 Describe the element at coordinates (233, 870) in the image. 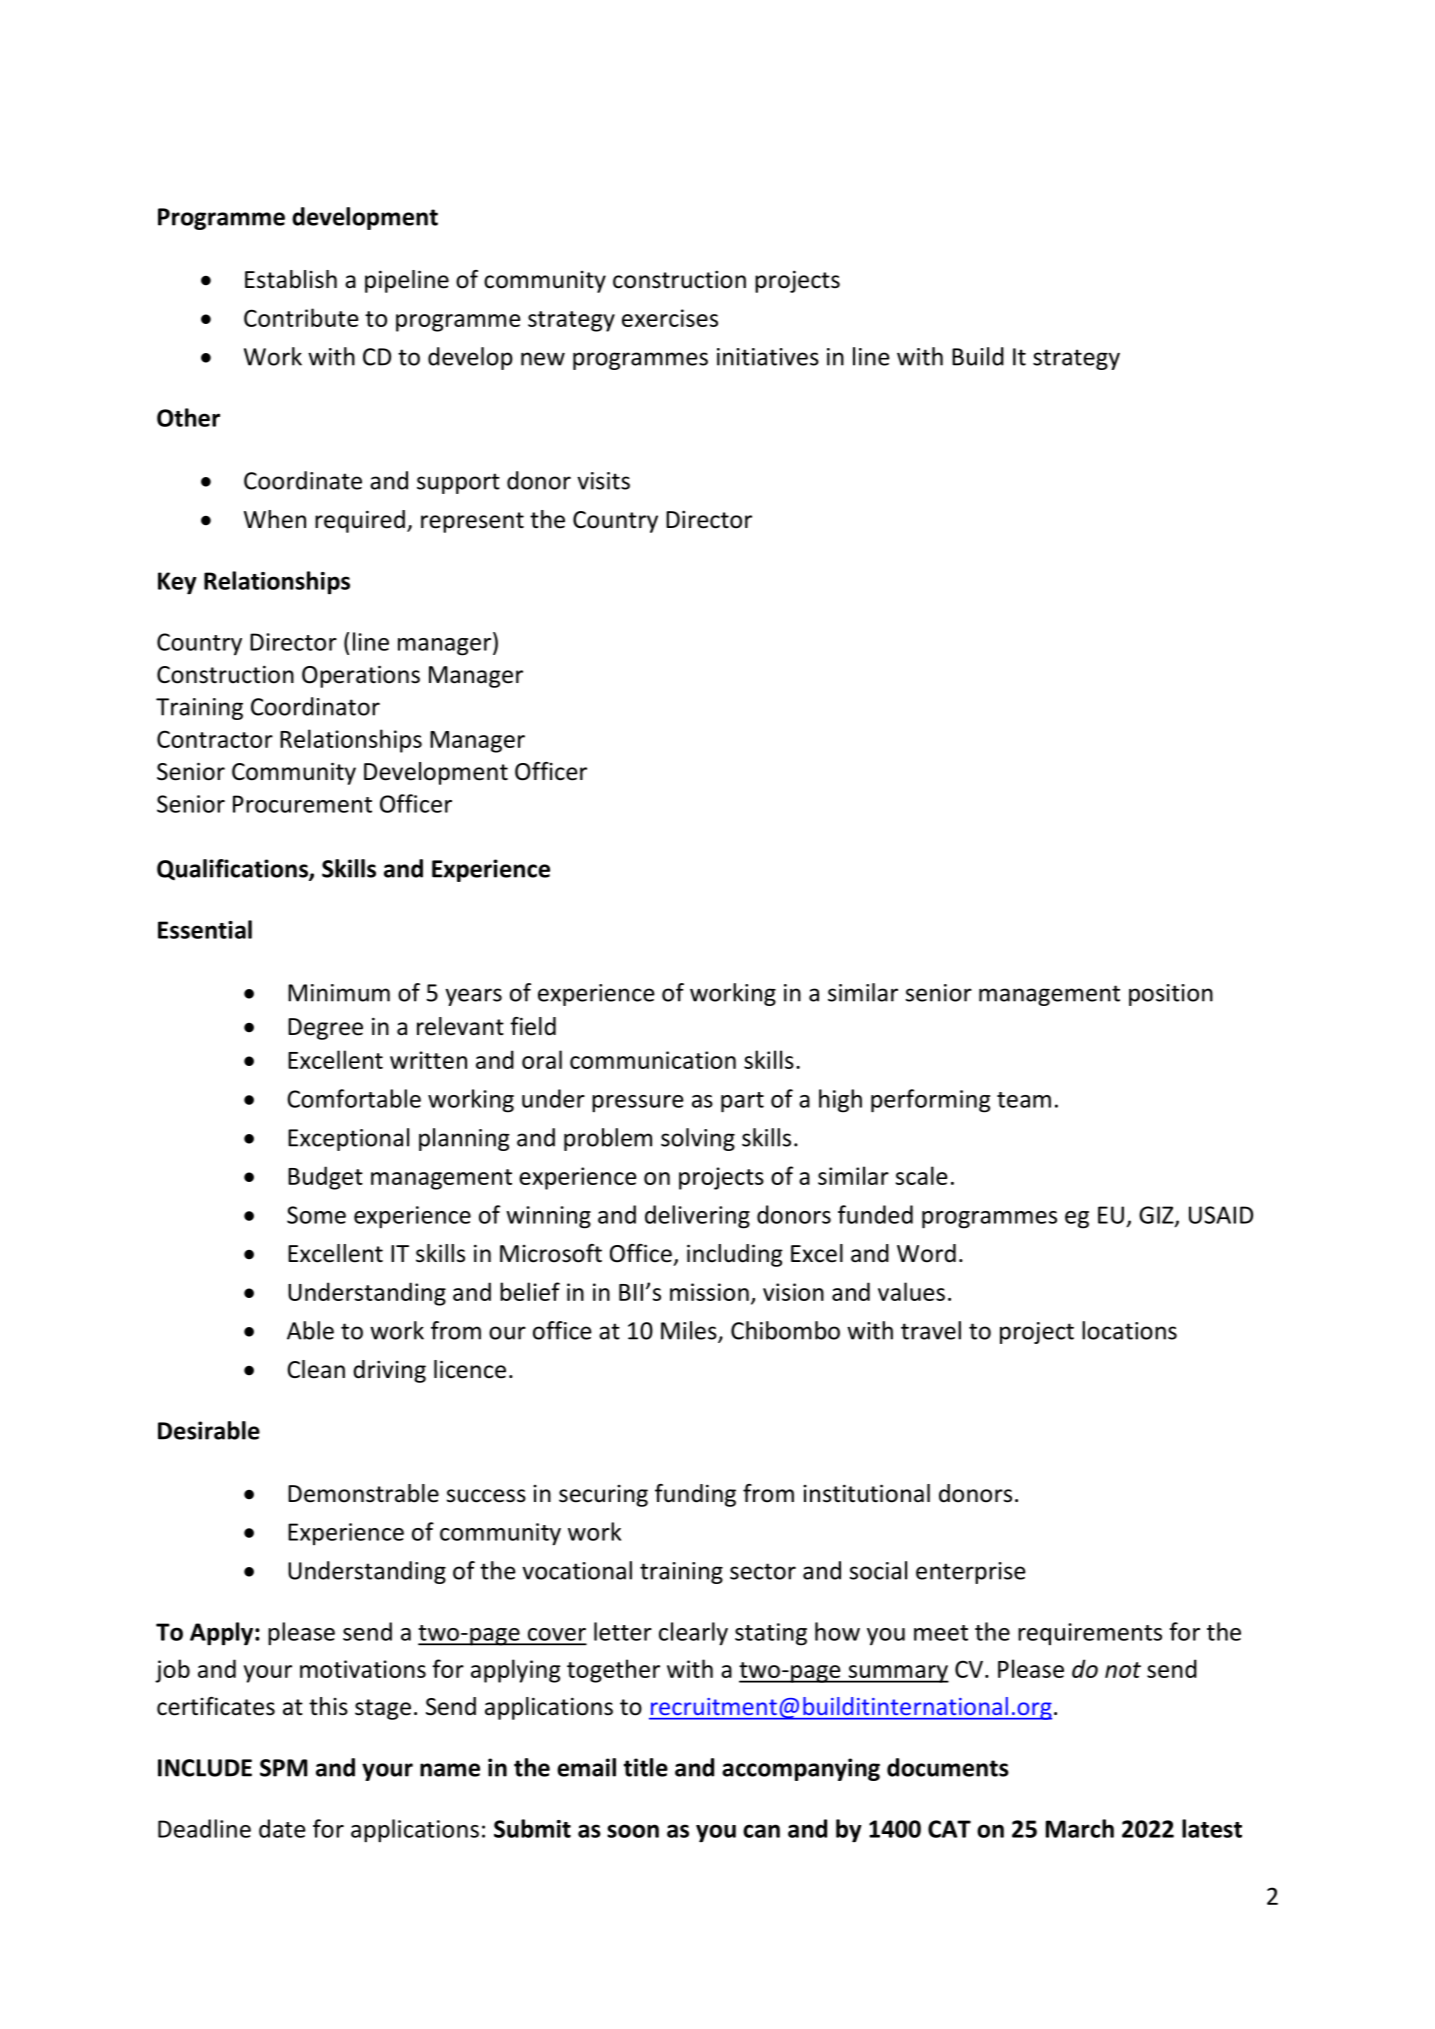

I see `Qualifications` at that location.
